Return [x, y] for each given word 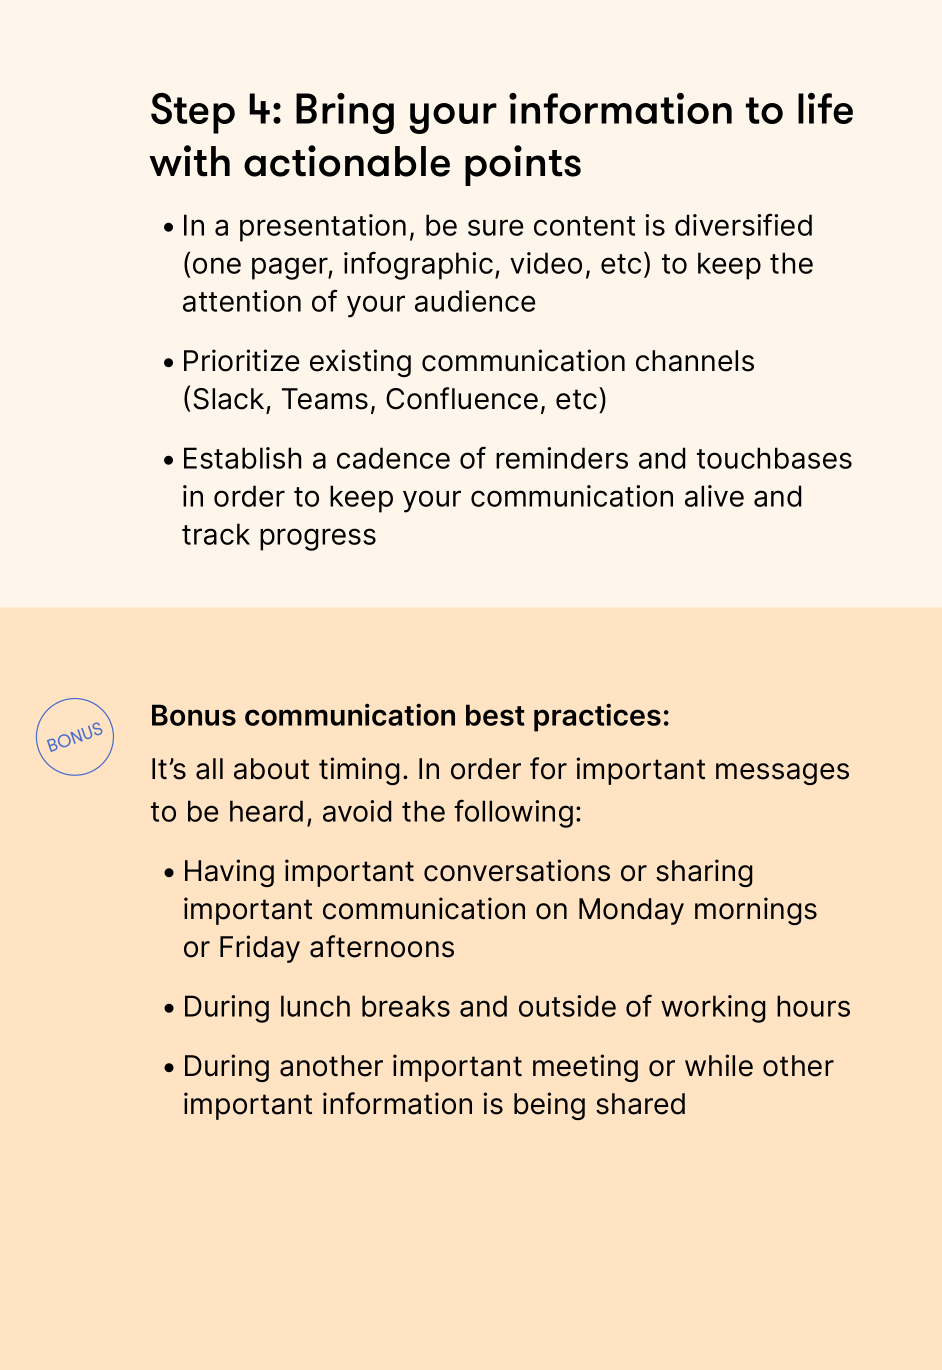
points [523, 165]
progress [318, 539]
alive [714, 496]
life [825, 108]
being [549, 1106]
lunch [315, 1006]
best [495, 715]
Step [193, 113]
